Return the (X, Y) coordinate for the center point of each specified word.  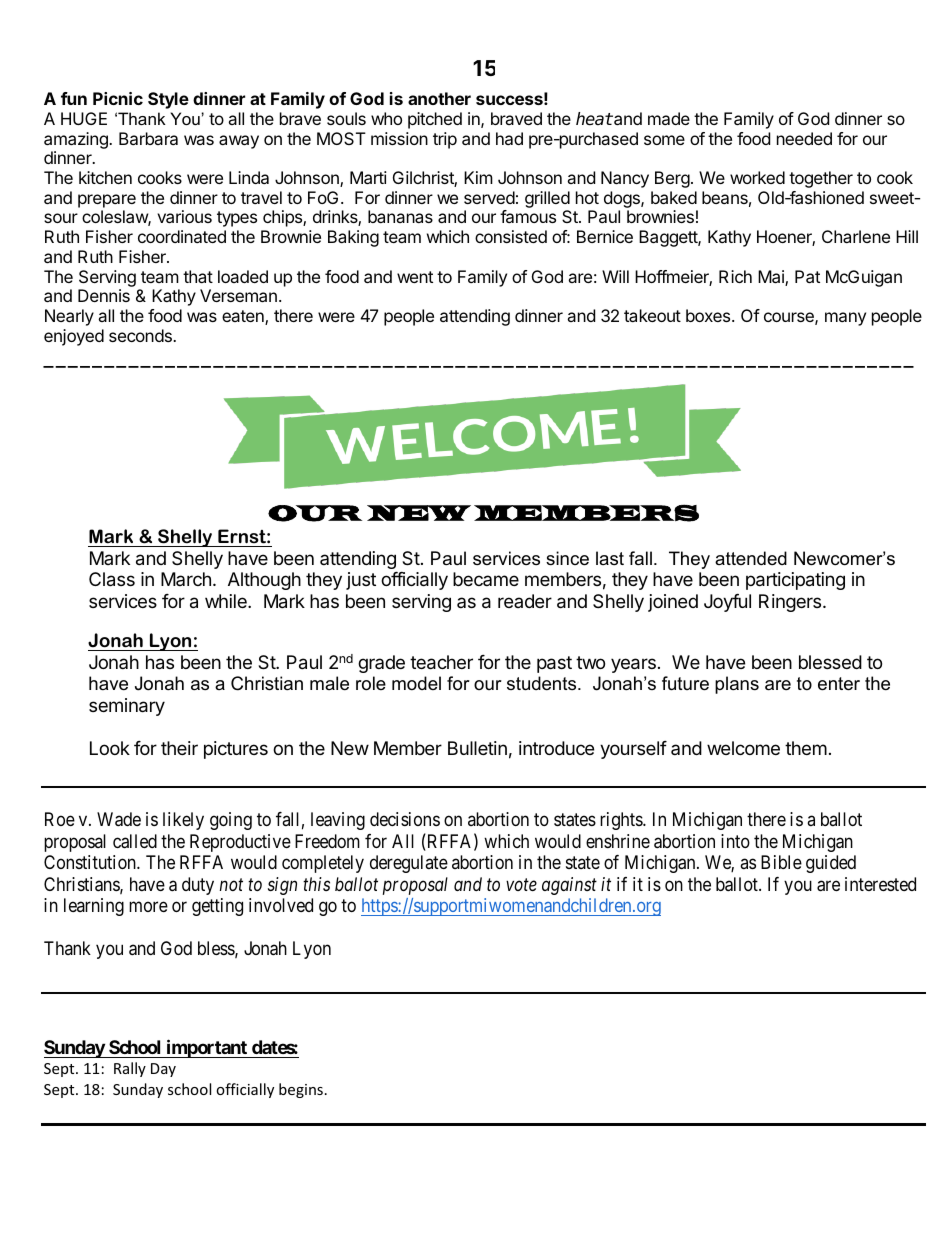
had (509, 138)
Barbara (148, 138)
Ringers (791, 603)
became (486, 579)
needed (804, 138)
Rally (130, 1069)
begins (301, 1090)
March (186, 579)
